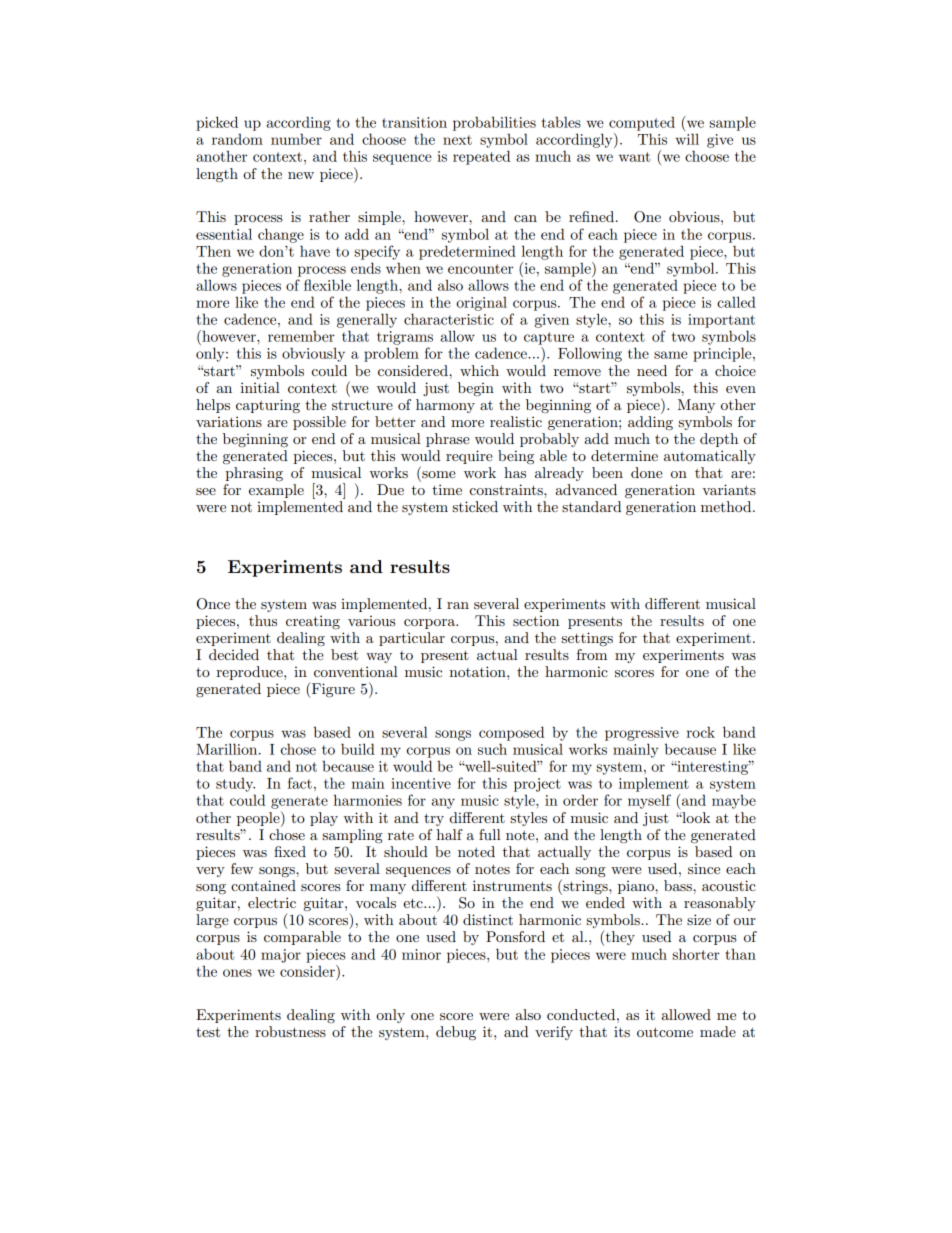  Describe the element at coordinates (456, 1033) in the document. I see `debug` at that location.
